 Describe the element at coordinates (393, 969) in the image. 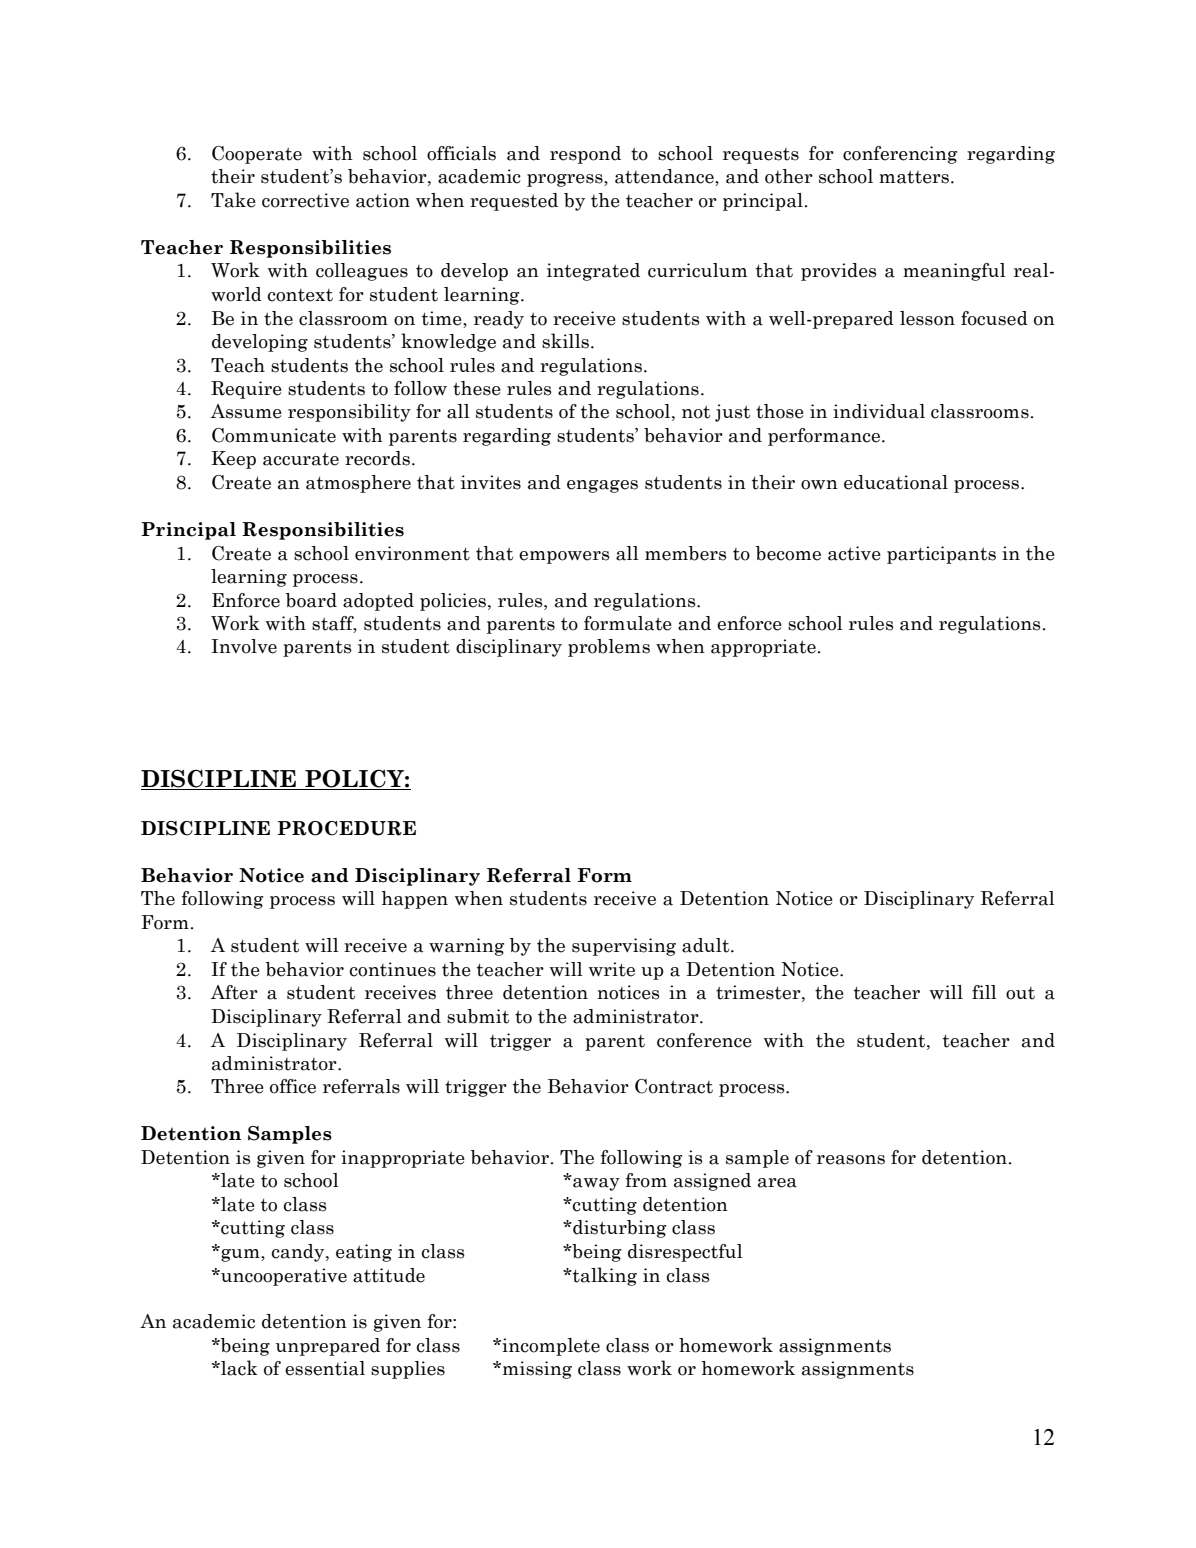

I see `continues` at that location.
